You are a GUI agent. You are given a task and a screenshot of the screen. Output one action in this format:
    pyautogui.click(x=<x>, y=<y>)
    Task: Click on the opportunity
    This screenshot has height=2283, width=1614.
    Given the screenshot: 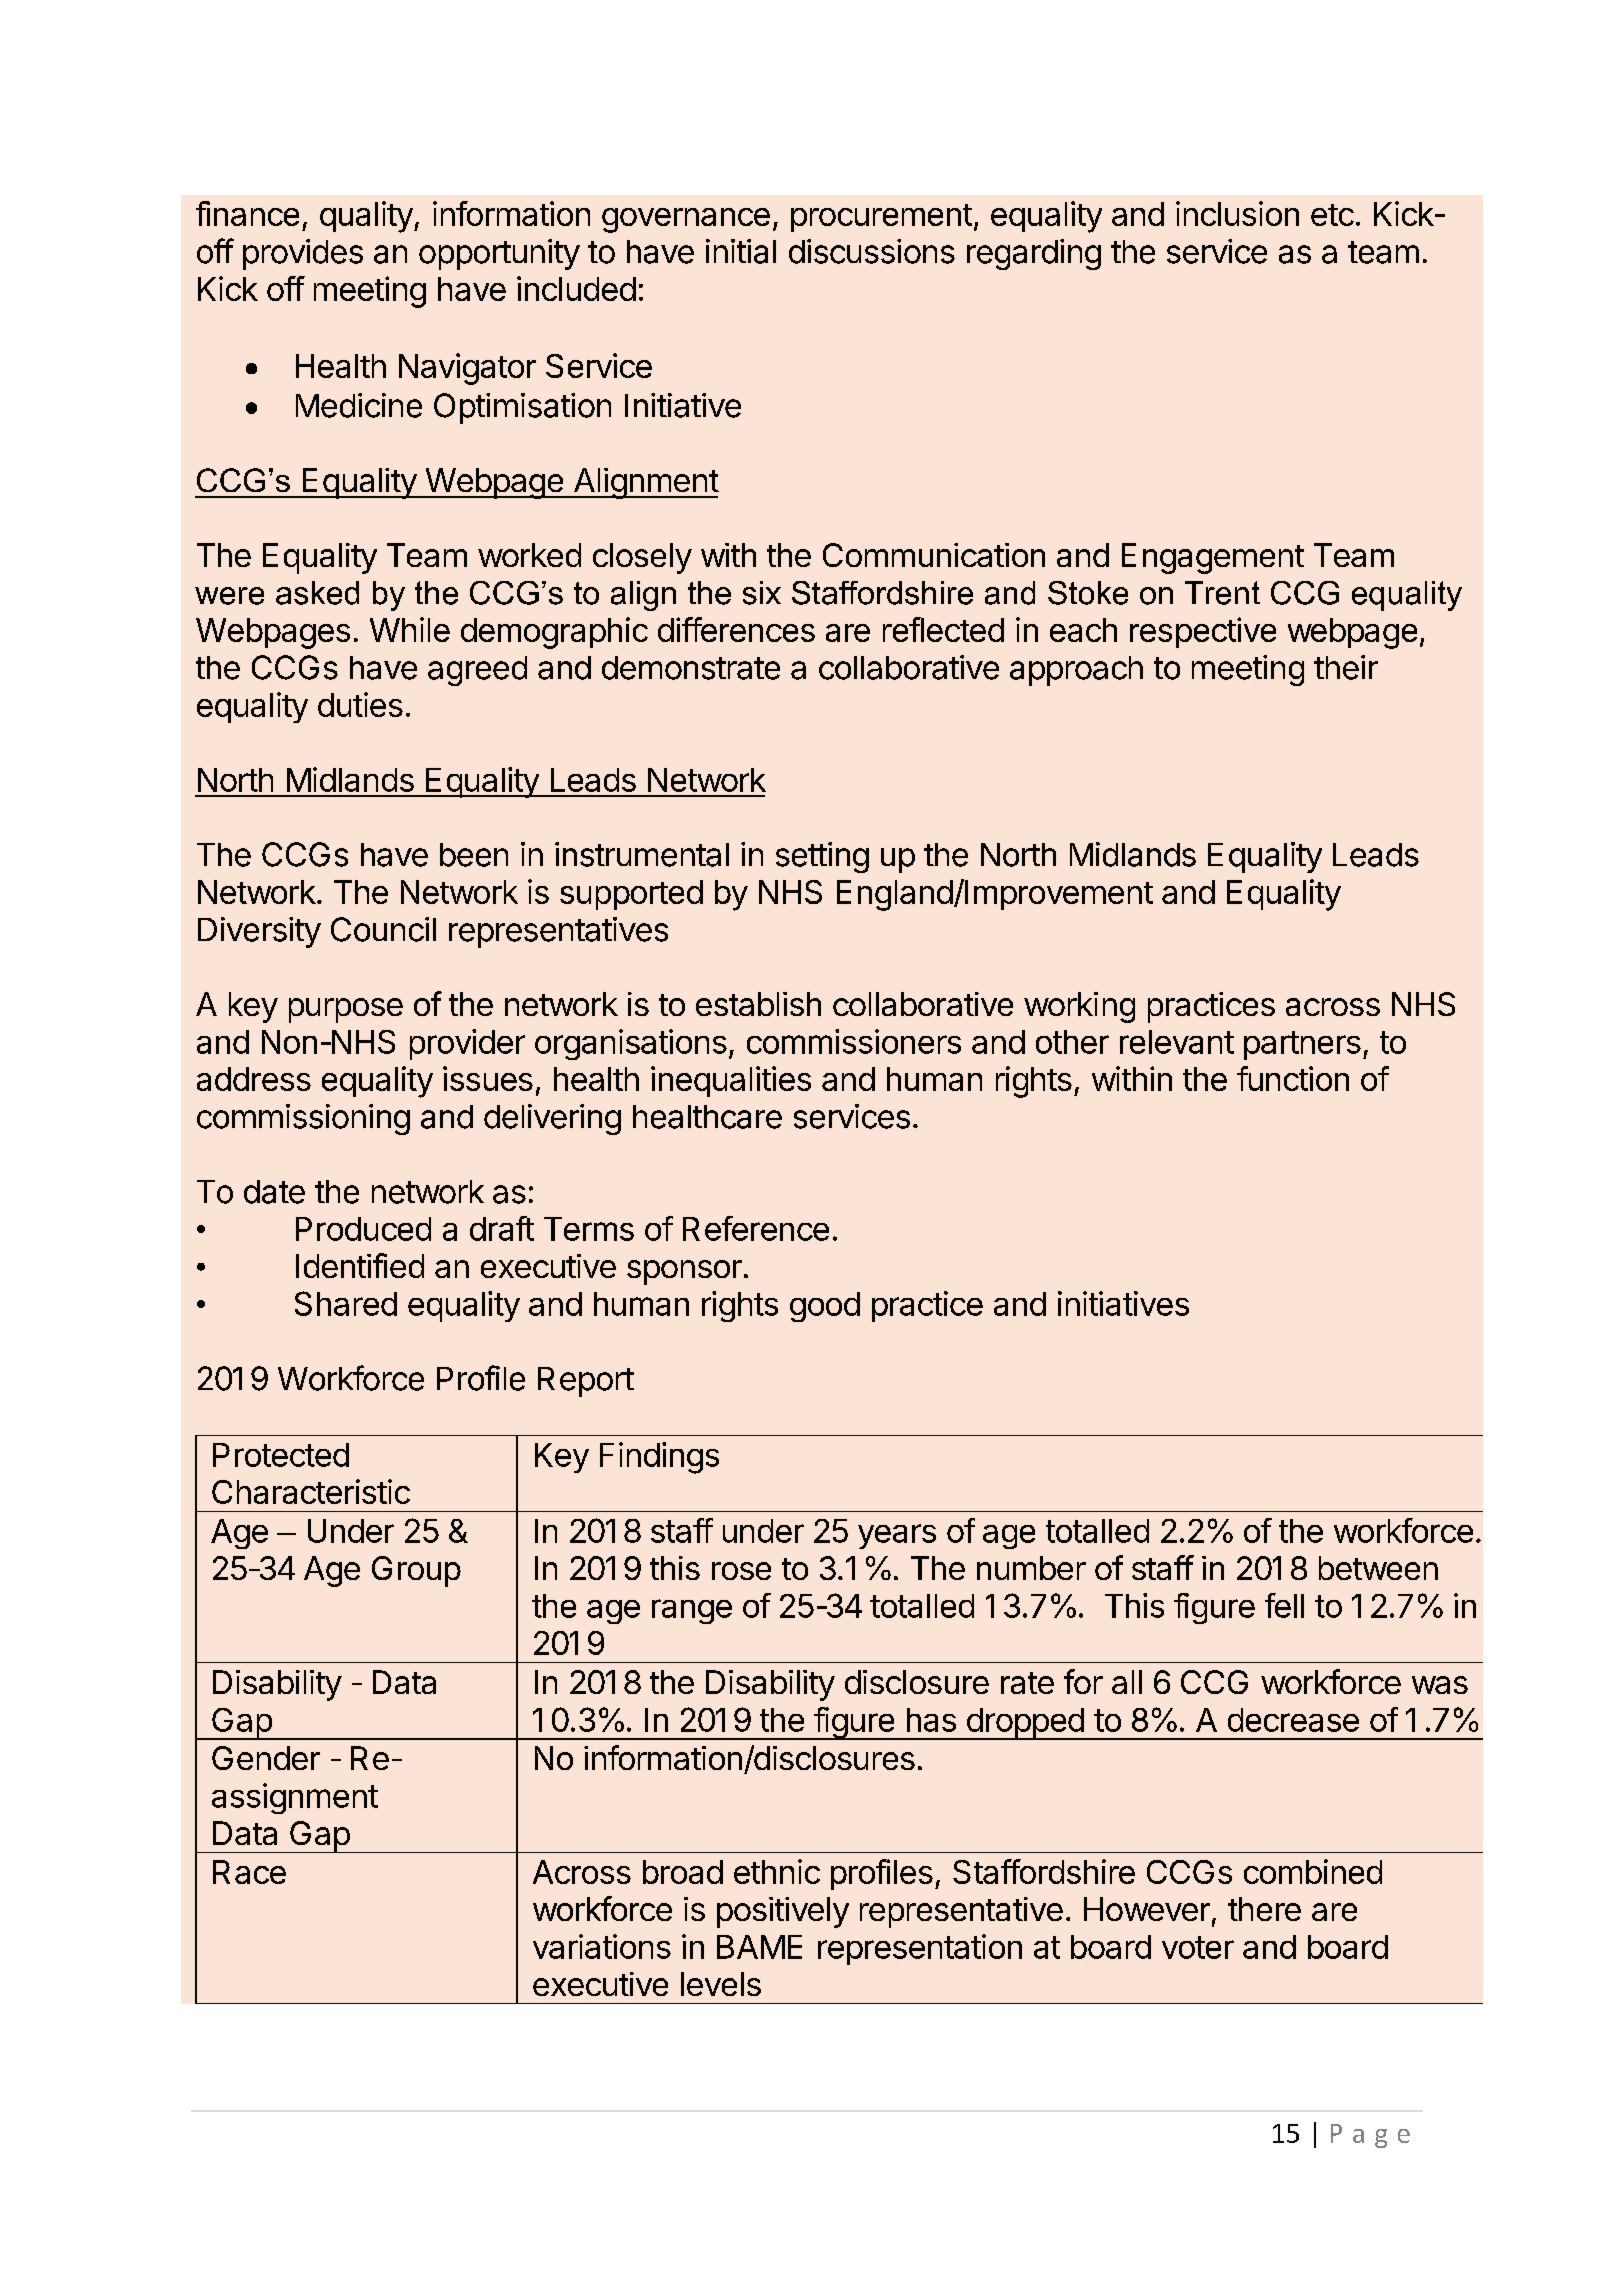 What is the action you would take?
    pyautogui.click(x=499, y=254)
